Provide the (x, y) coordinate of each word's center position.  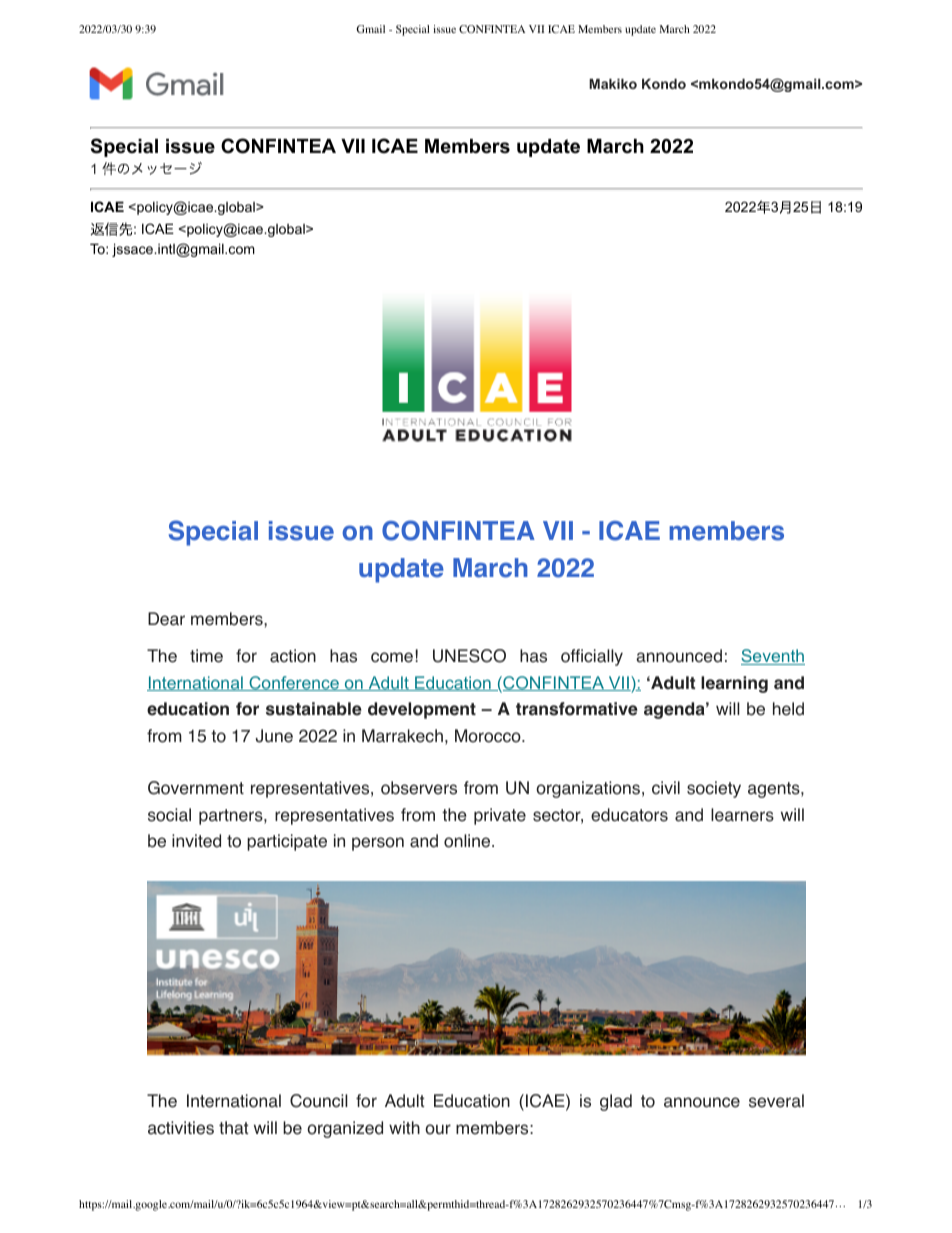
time (206, 656)
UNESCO (469, 656)
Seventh (773, 657)
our (438, 1129)
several (776, 1101)
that (234, 1128)
